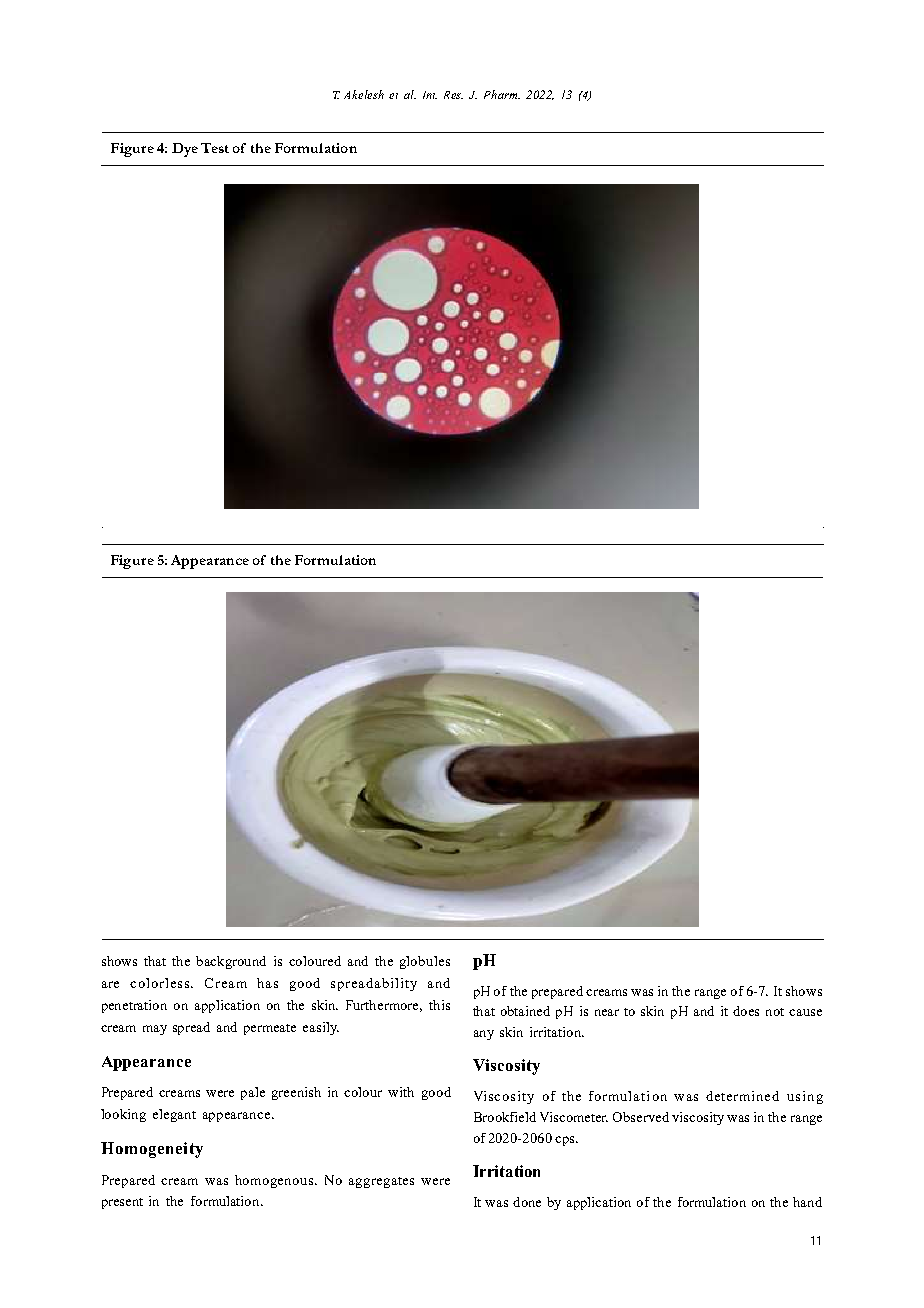 The height and width of the screenshot is (1308, 924). Describe the element at coordinates (430, 95) in the screenshot. I see `Int` at that location.
